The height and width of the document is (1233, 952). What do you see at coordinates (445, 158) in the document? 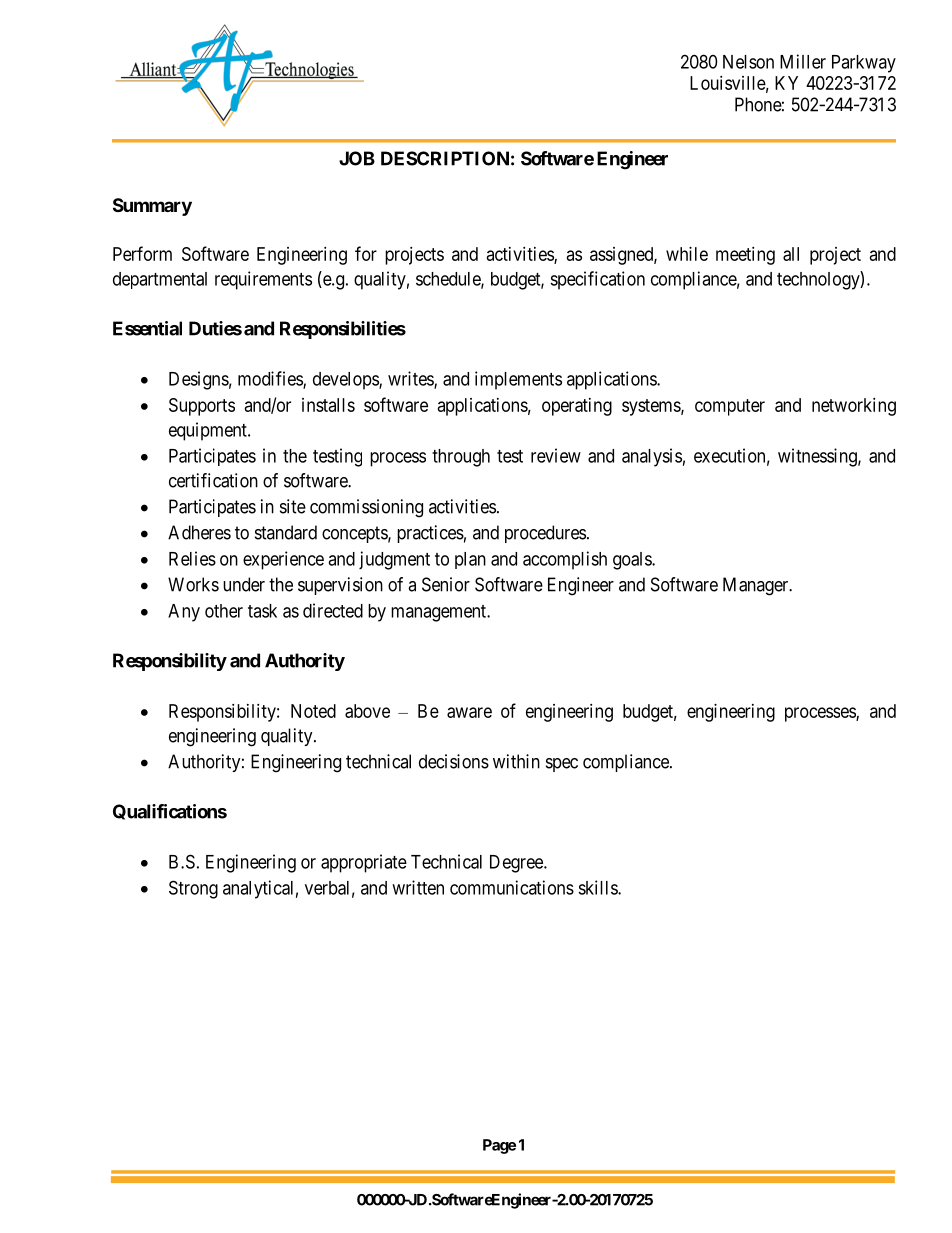
I see `DESCRIPTION` at bounding box center [445, 158].
